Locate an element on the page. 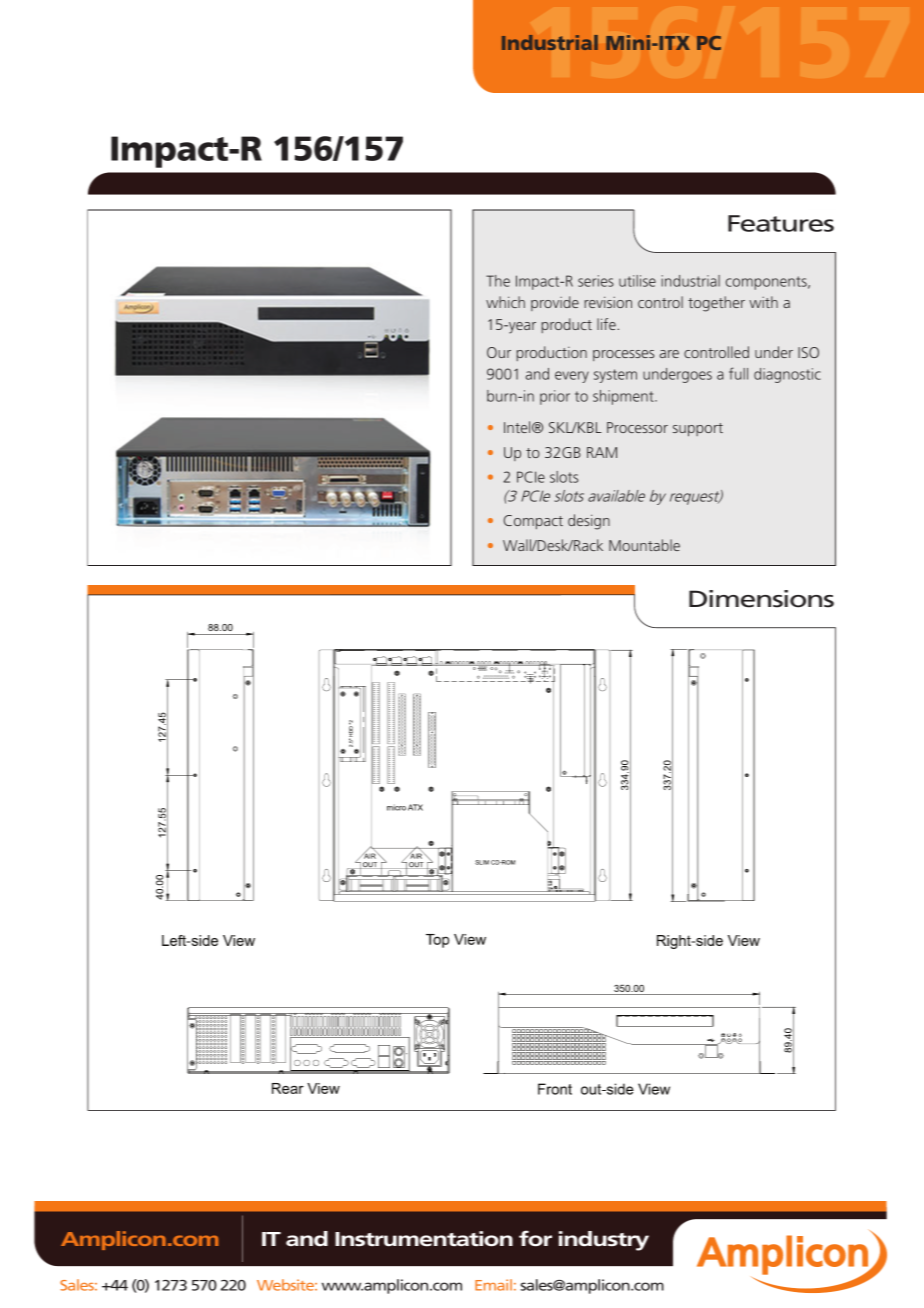 This document has height=1308, width=924. industry is located at coordinates (604, 1241).
